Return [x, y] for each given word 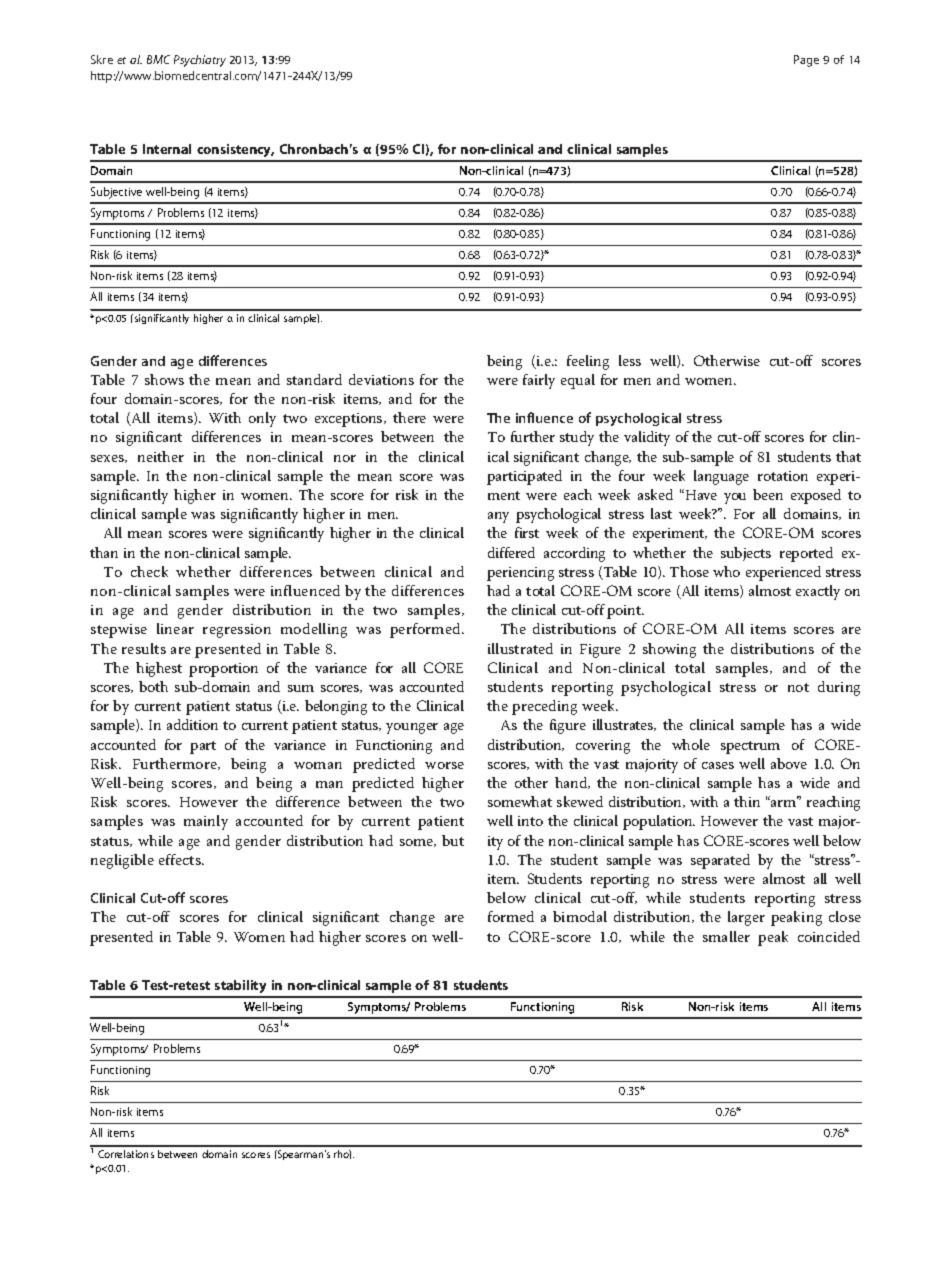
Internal [167, 149]
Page [806, 61]
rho [342, 1154]
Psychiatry [200, 61]
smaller [726, 936]
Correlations [126, 1154]
